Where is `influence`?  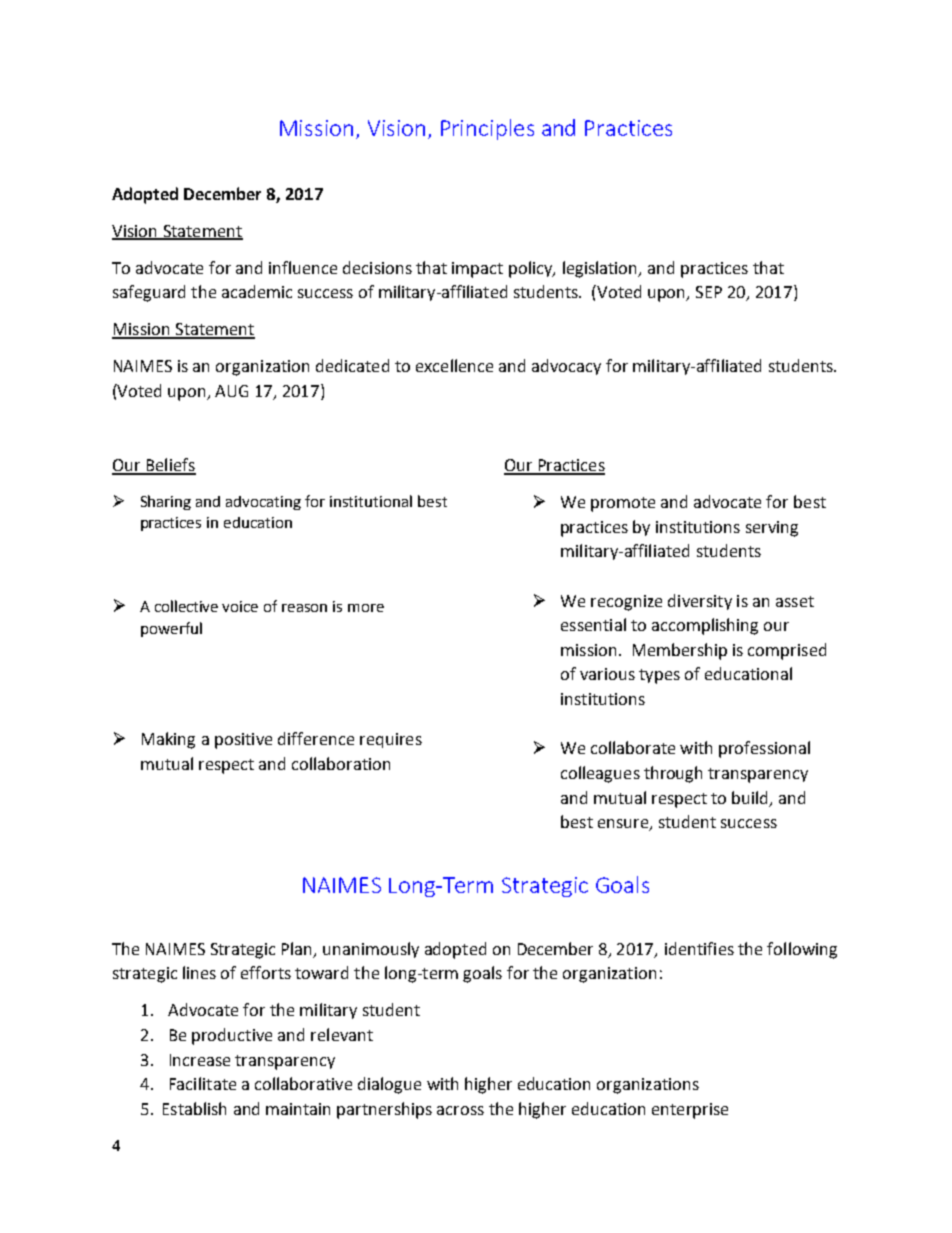 influence is located at coordinates (303, 267).
